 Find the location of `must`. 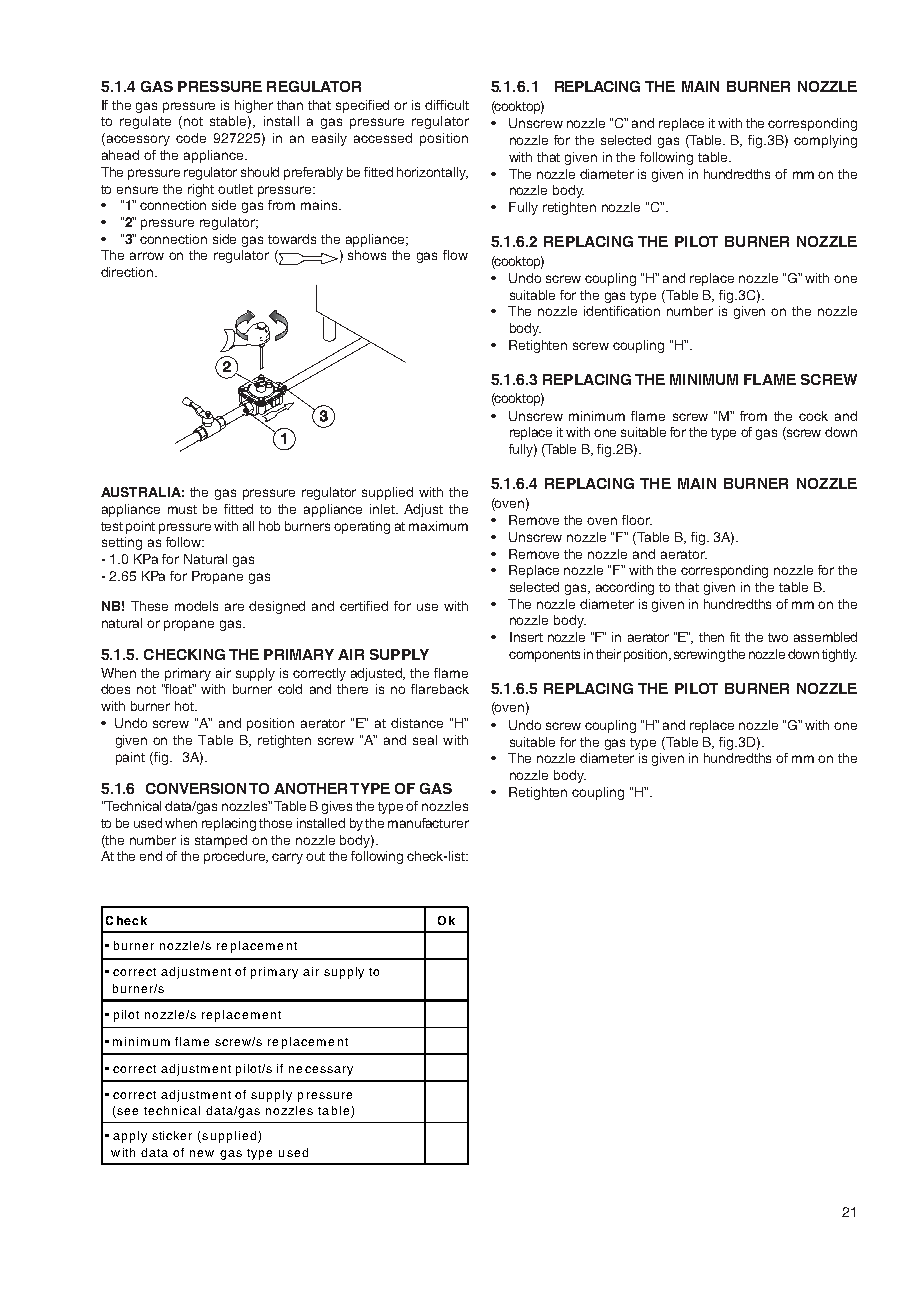

must is located at coordinates (182, 509).
